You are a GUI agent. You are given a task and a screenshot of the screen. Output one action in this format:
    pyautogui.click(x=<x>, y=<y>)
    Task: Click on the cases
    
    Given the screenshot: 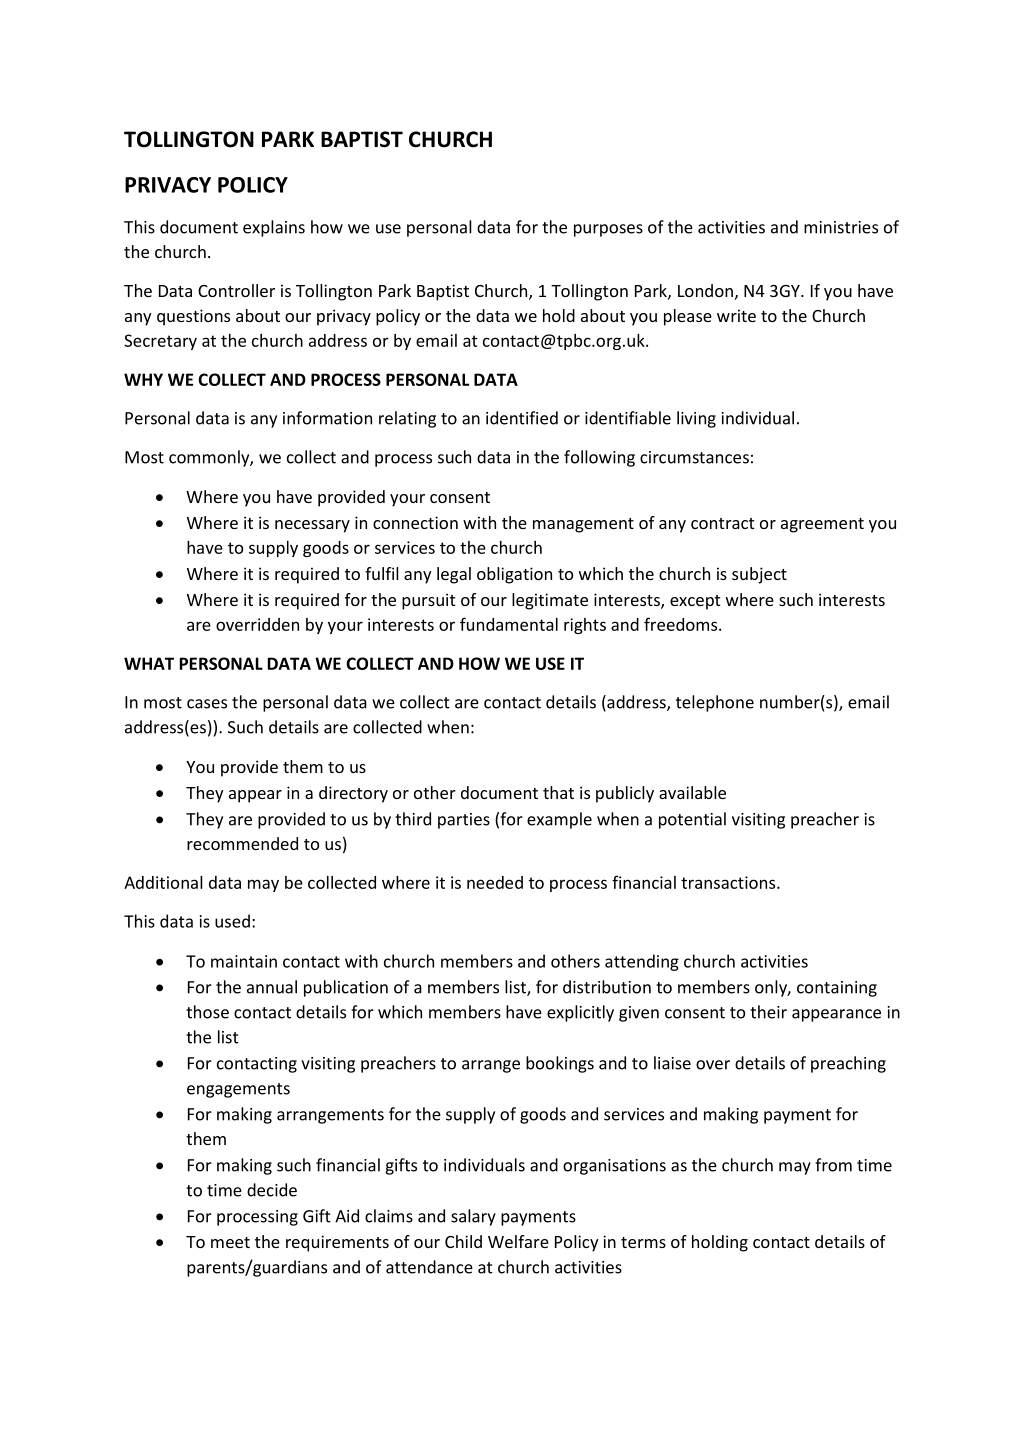 What is the action you would take?
    pyautogui.click(x=207, y=704)
